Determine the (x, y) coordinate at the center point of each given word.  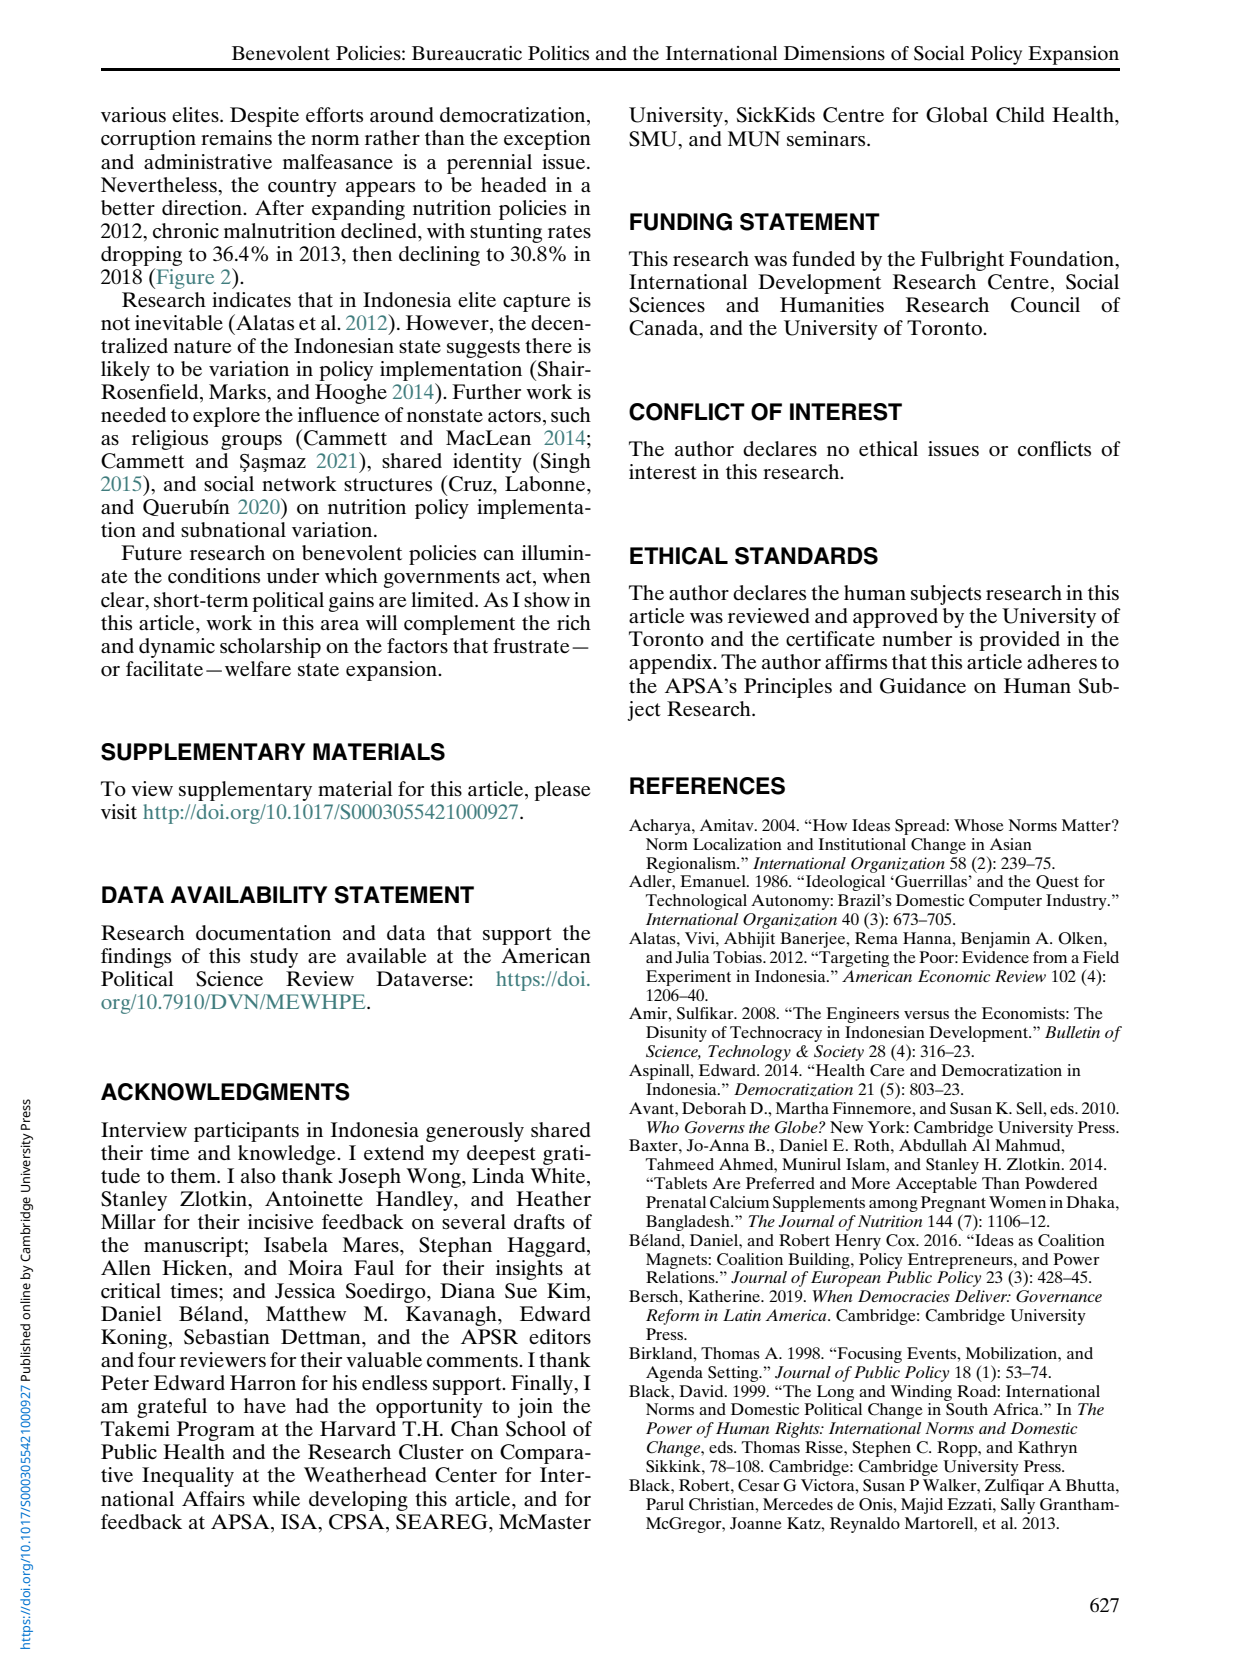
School (536, 1429)
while (276, 1498)
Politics (558, 53)
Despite (264, 117)
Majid (922, 1506)
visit (119, 811)
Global (957, 115)
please (562, 791)
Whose (979, 825)
